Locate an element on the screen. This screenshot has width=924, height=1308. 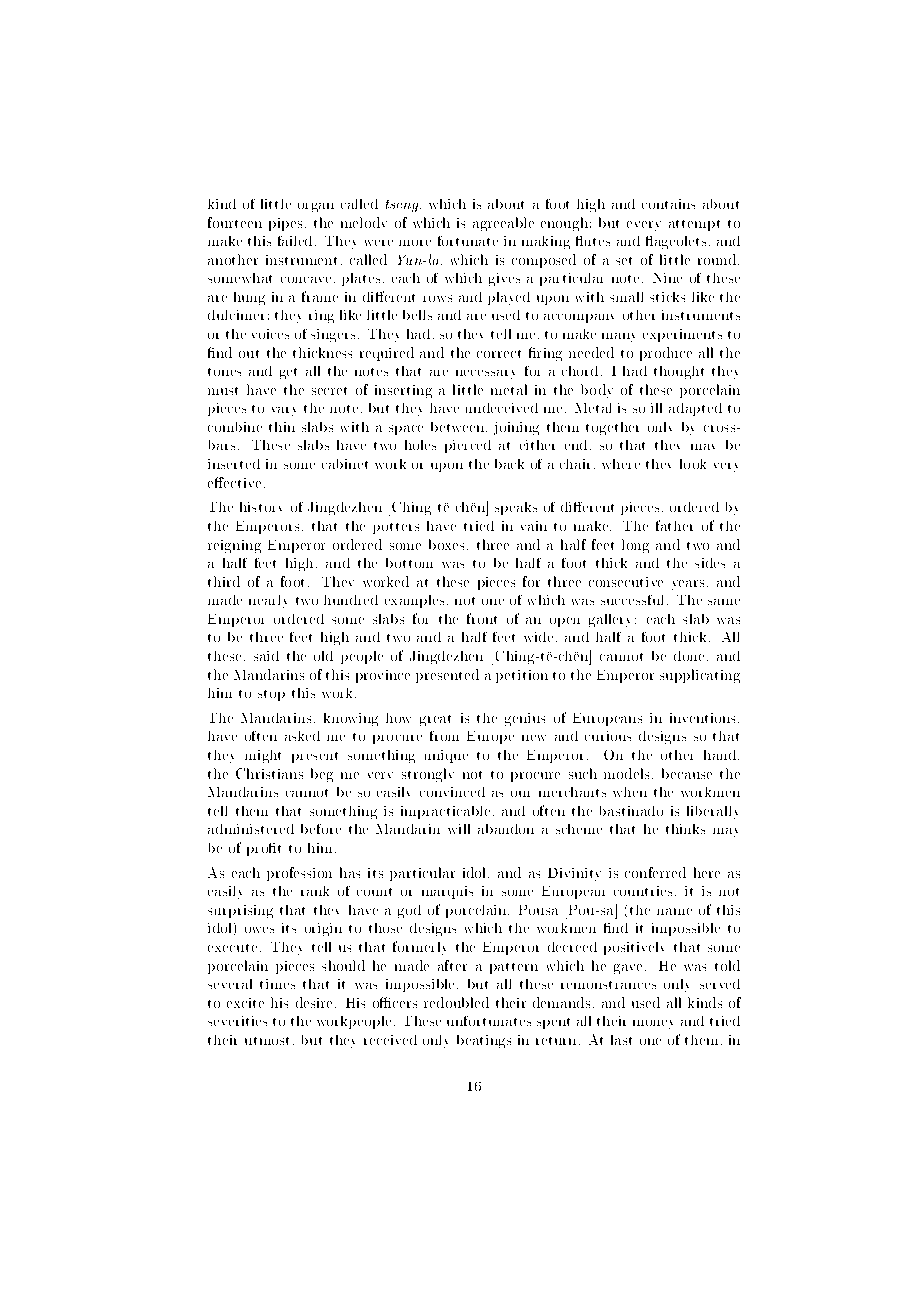
look is located at coordinates (693, 464).
